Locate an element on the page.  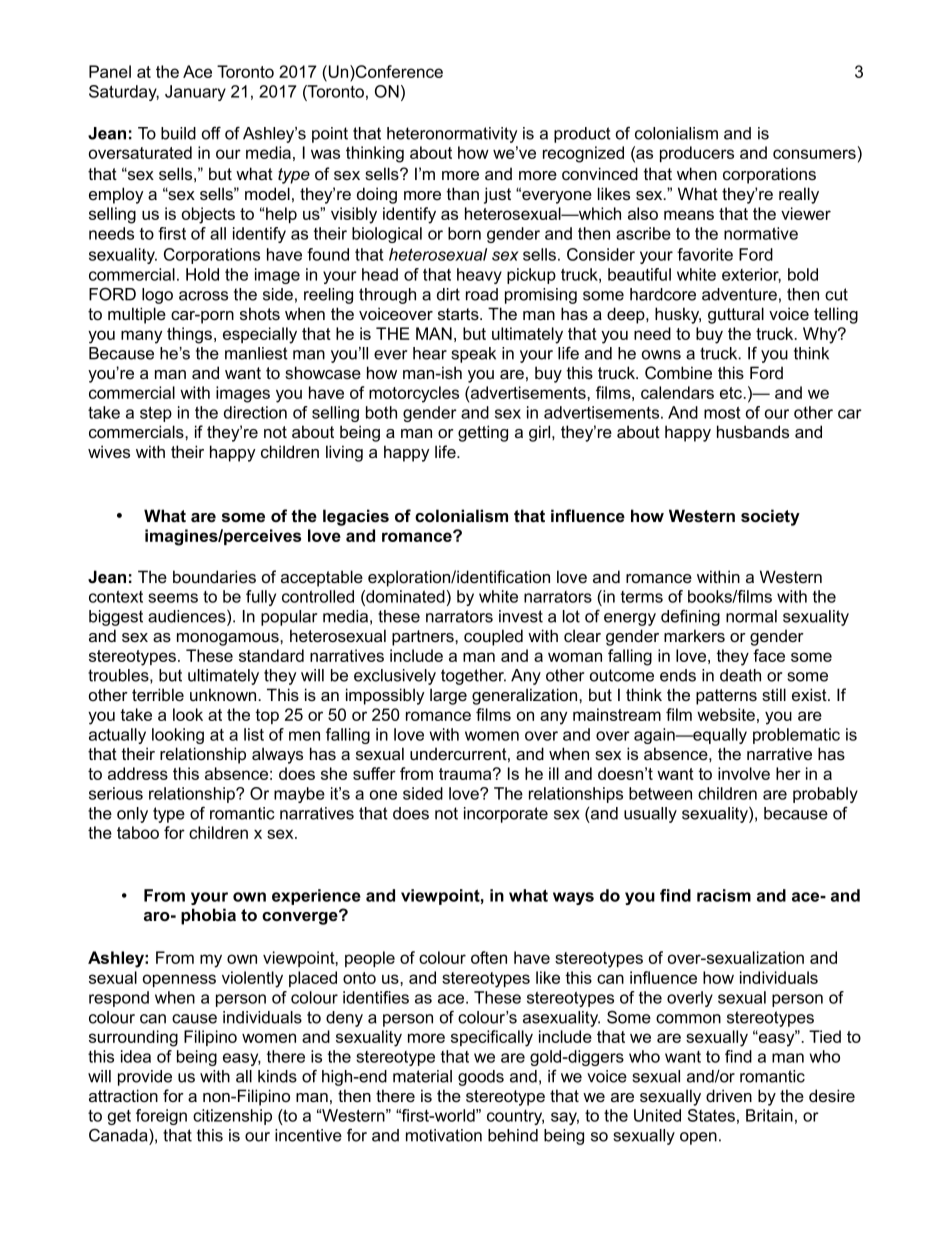
normal is located at coordinates (751, 616).
